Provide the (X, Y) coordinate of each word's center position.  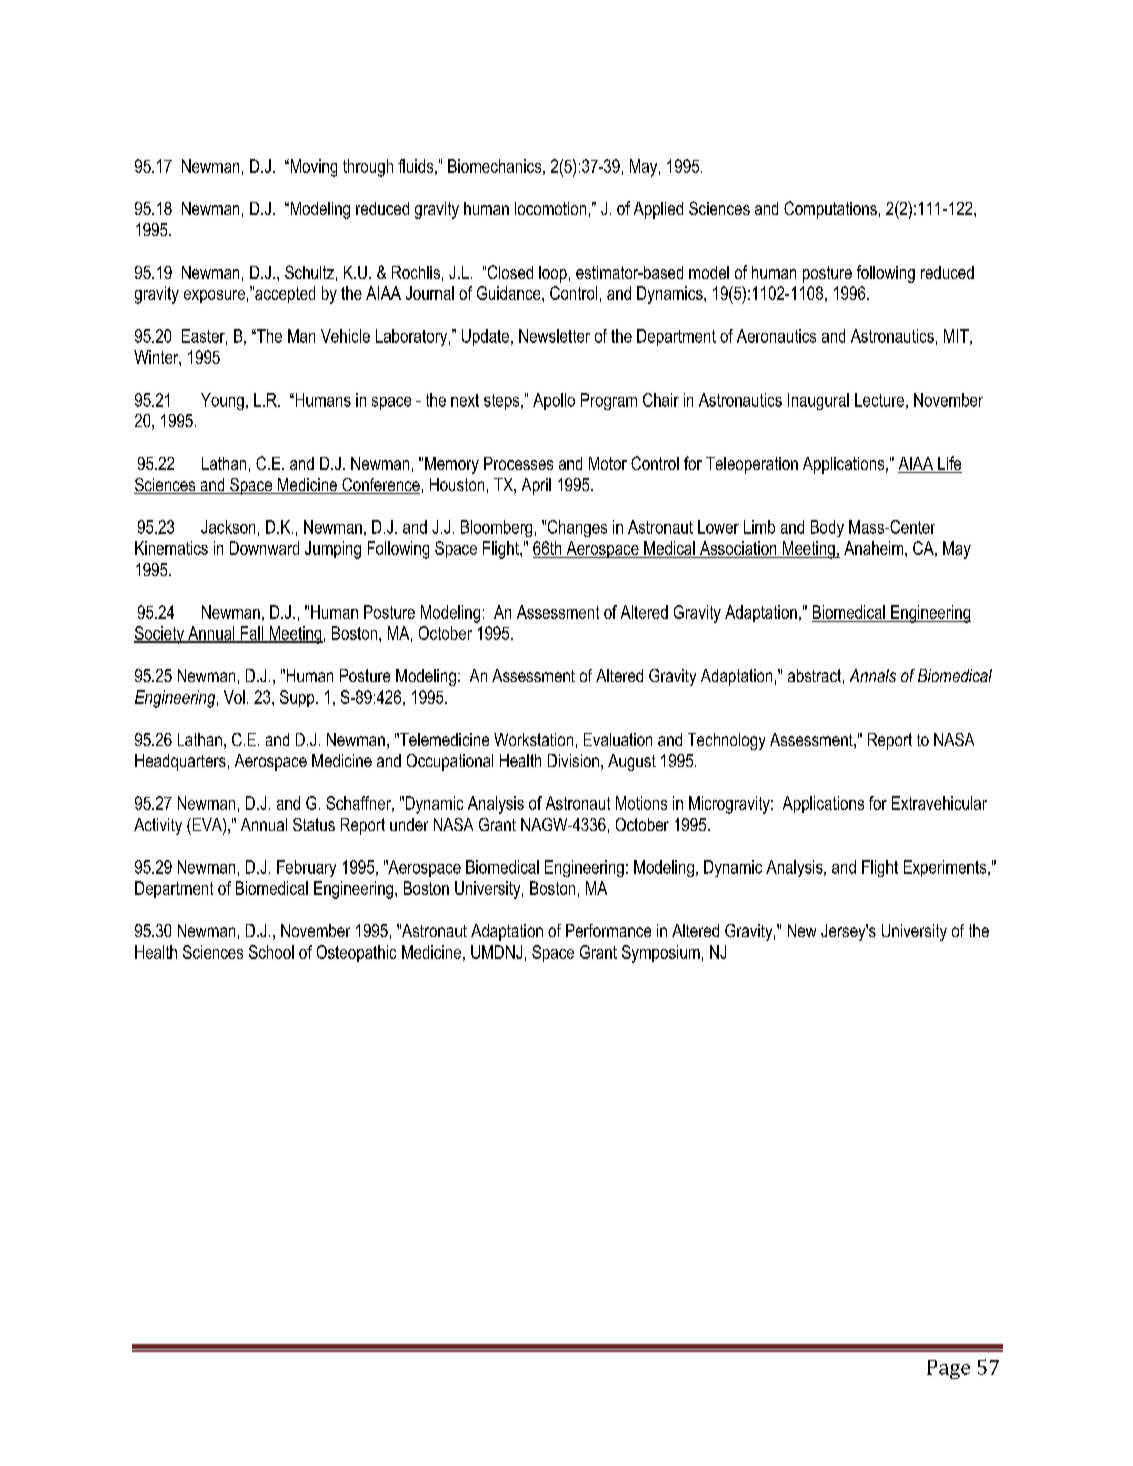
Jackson (228, 527)
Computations (830, 210)
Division (573, 760)
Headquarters (180, 762)
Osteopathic (356, 953)
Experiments (946, 868)
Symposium (661, 954)
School (271, 952)
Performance (608, 930)
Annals (873, 675)
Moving (312, 168)
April (536, 486)
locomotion (550, 208)
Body (827, 528)
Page (948, 1369)
